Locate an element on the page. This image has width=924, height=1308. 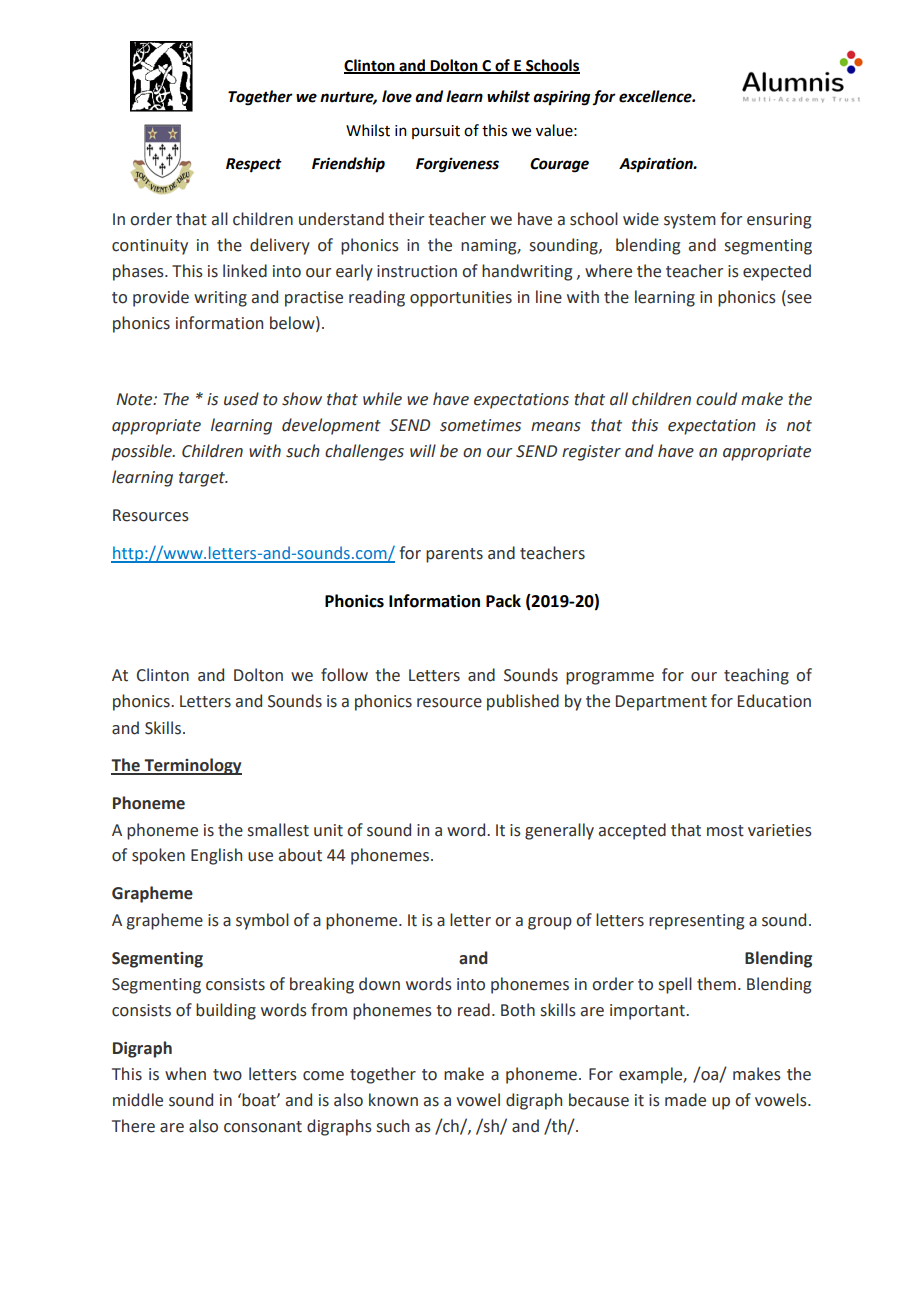
Pack is located at coordinates (503, 601).
